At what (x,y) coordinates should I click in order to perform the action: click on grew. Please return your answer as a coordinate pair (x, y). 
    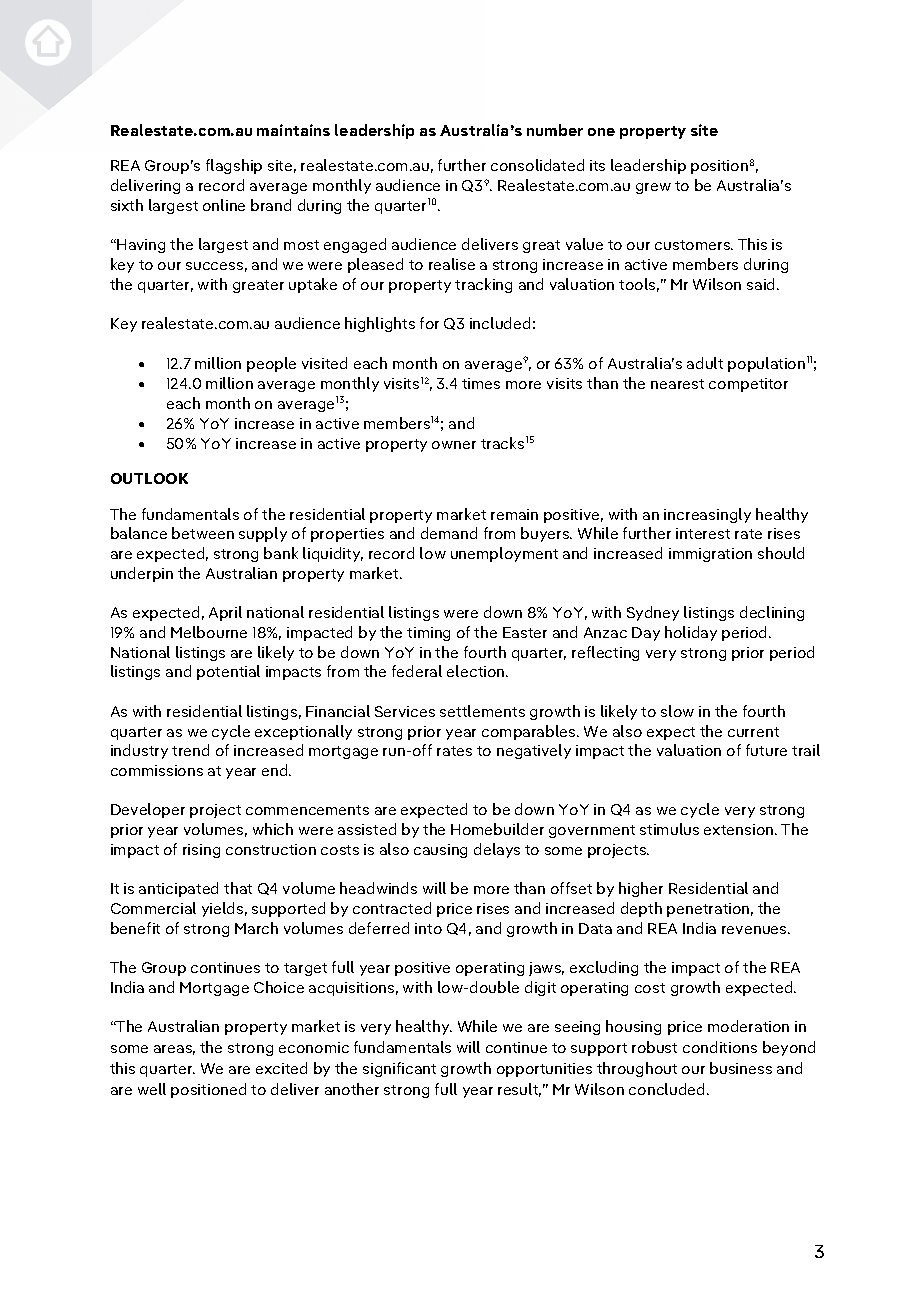
    Looking at the image, I should click on (653, 188).
